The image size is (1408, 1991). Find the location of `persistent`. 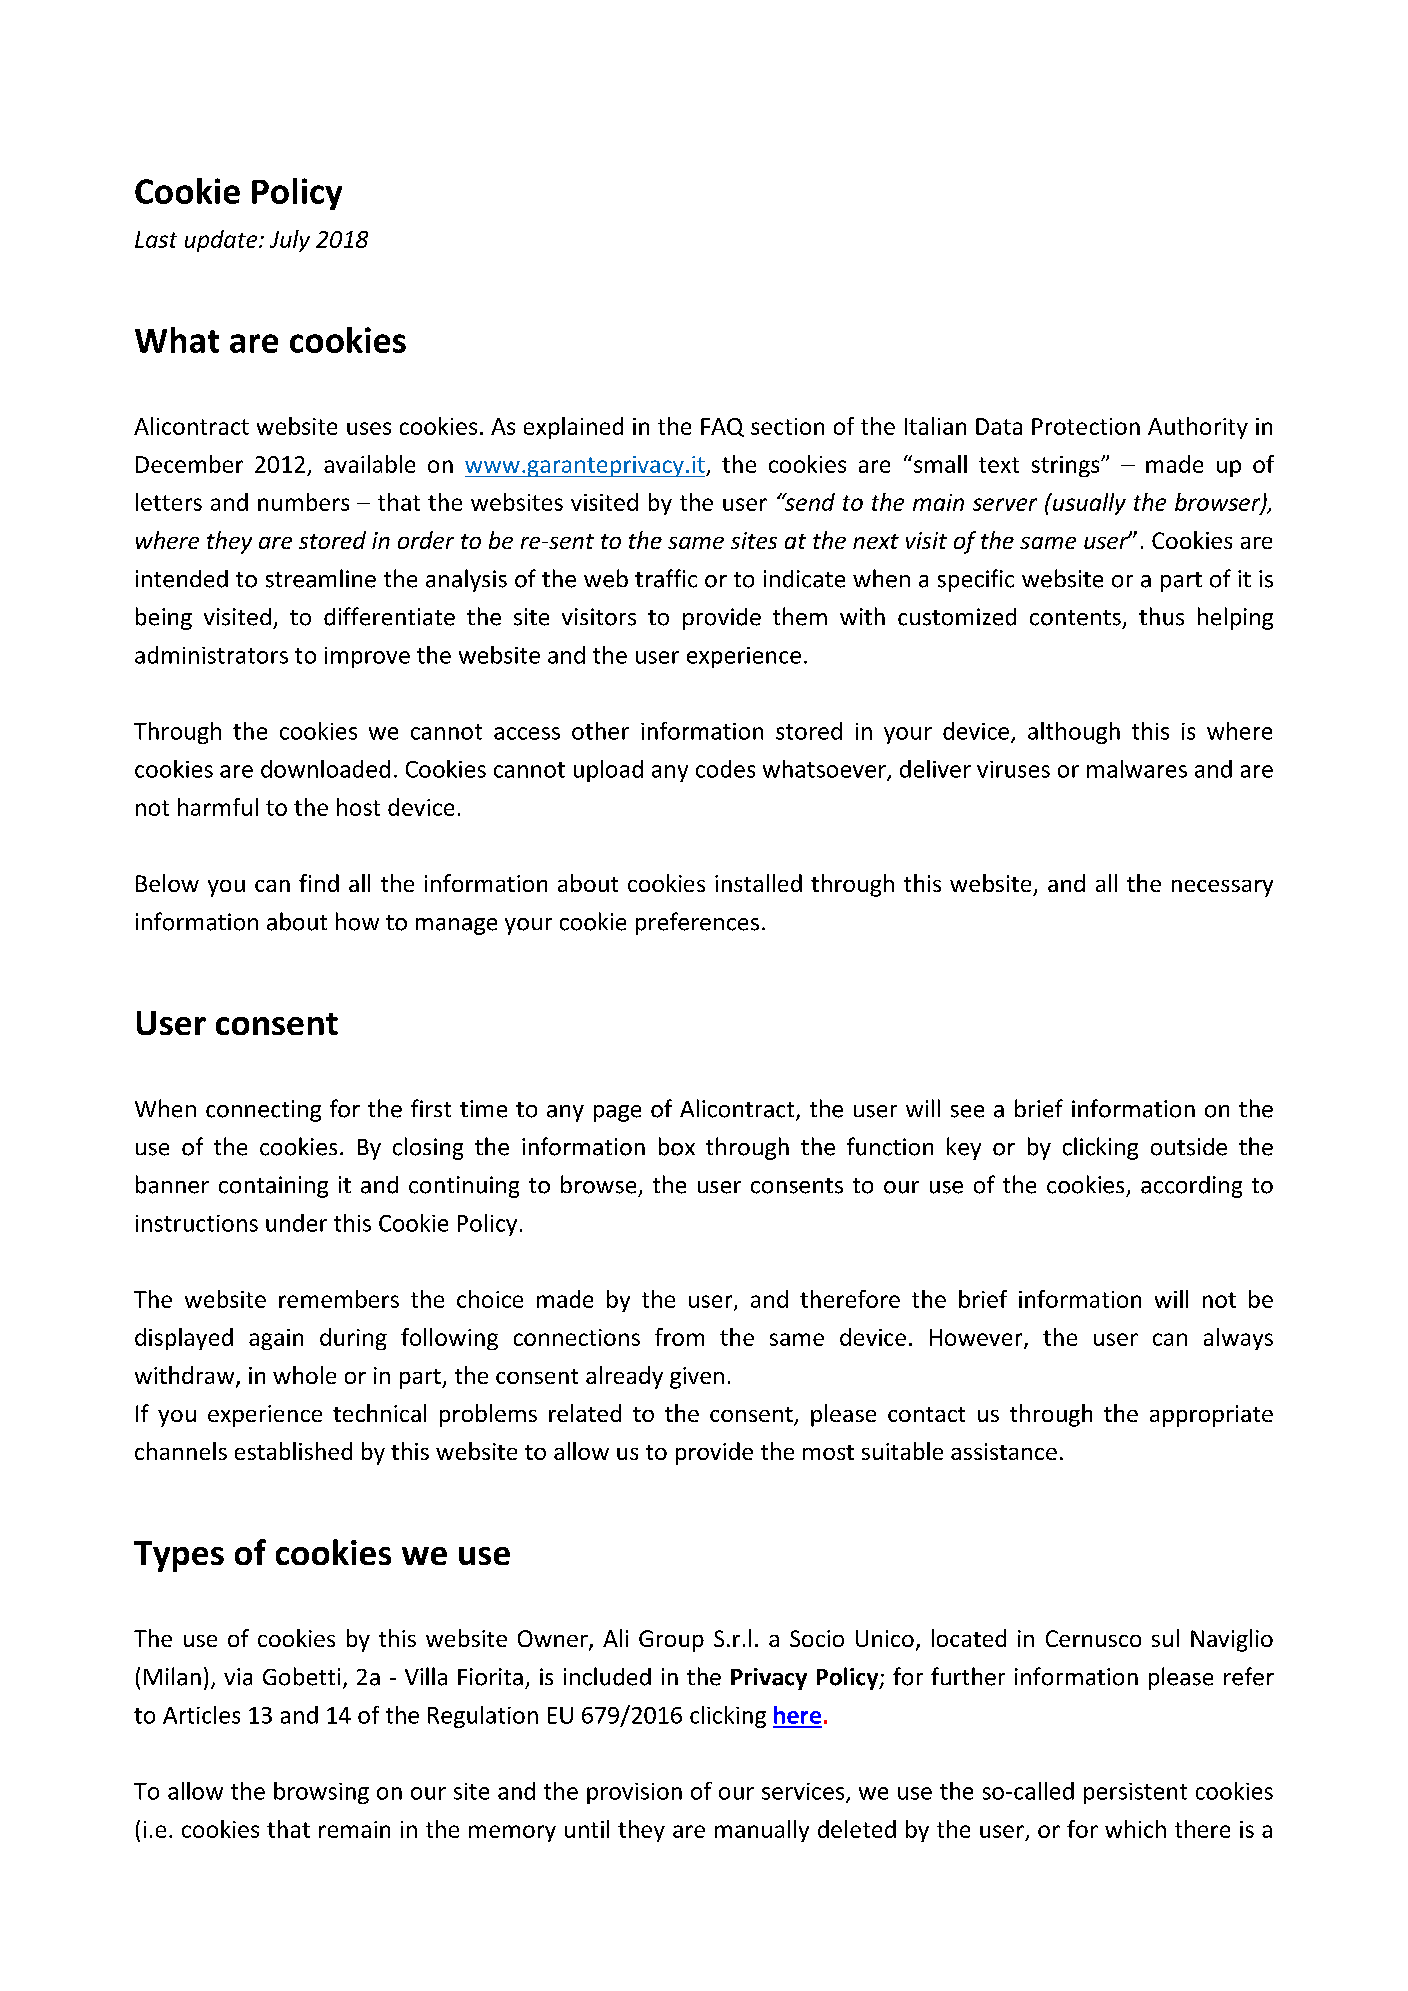

persistent is located at coordinates (1135, 1793).
